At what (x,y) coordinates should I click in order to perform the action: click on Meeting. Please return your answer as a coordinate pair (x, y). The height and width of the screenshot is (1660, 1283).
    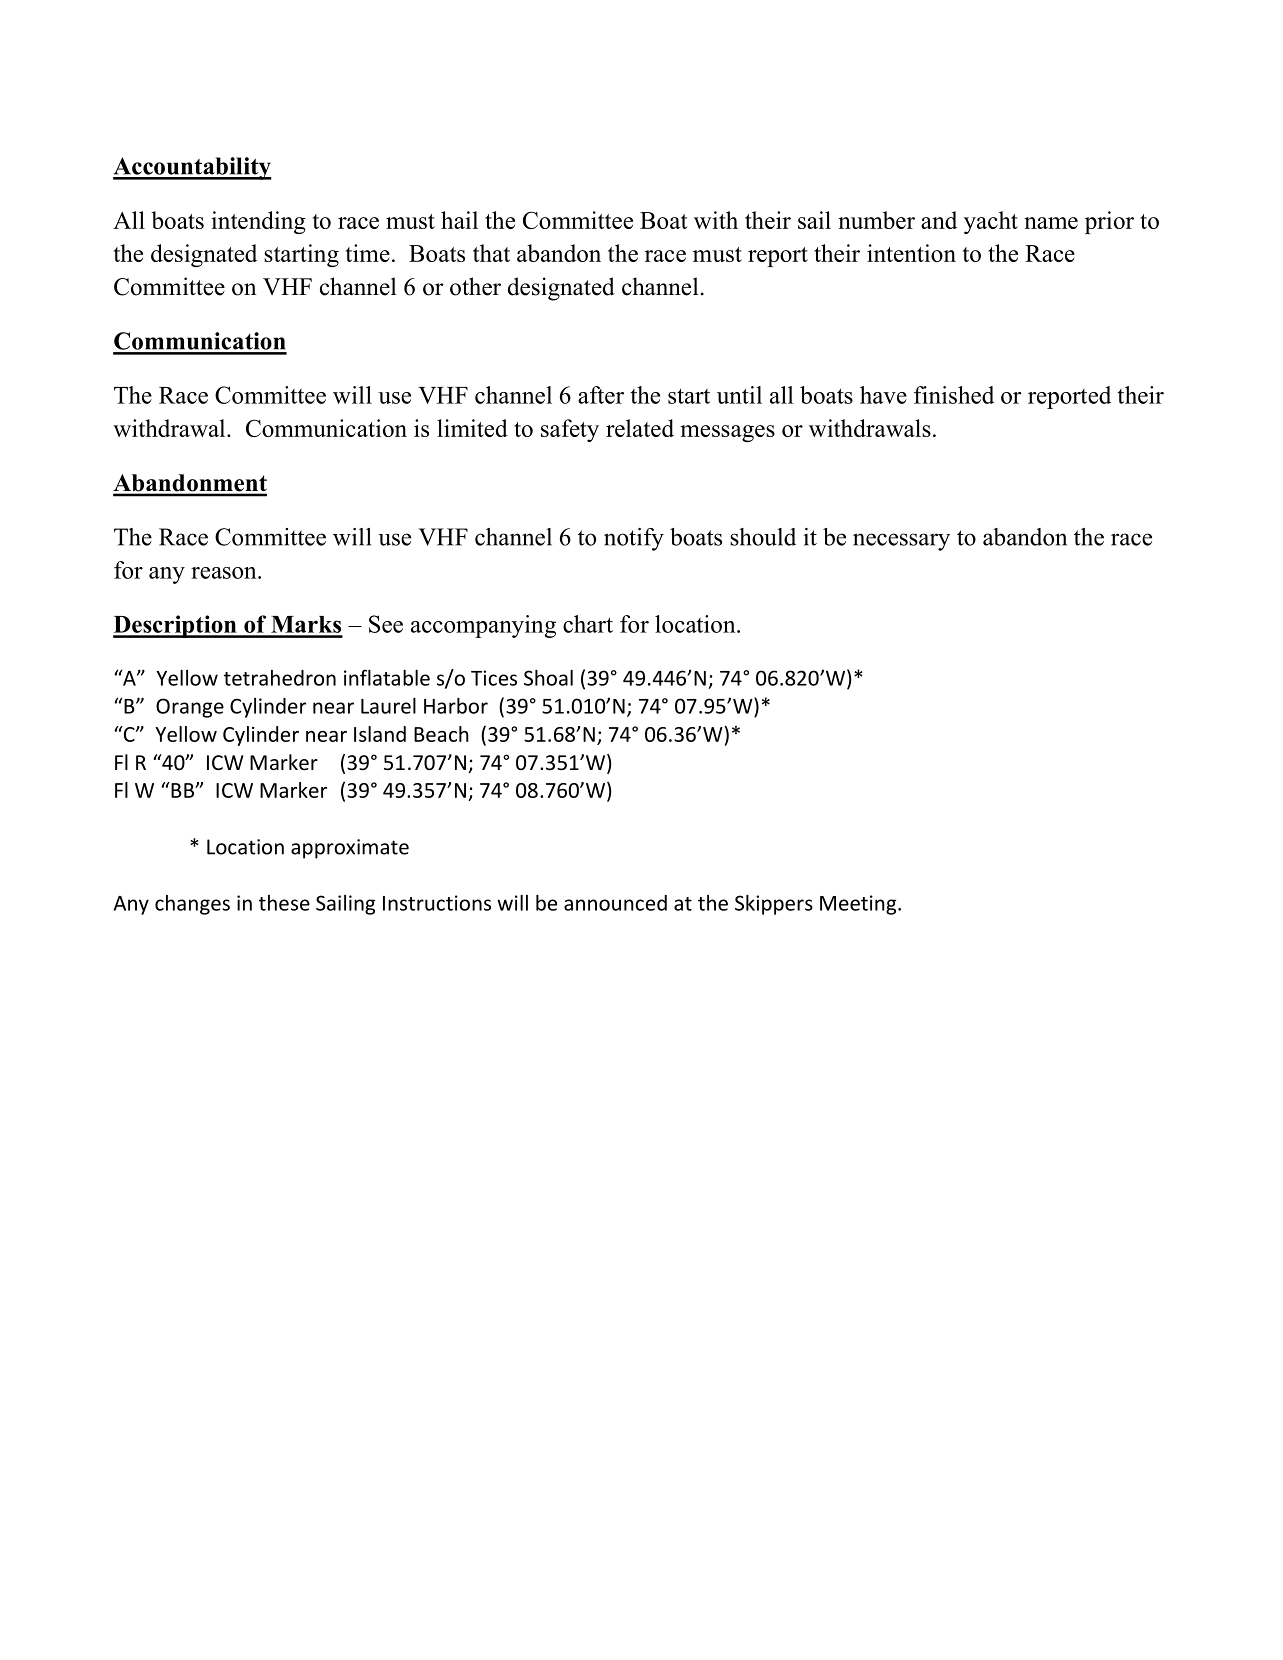
    Looking at the image, I should click on (859, 905).
